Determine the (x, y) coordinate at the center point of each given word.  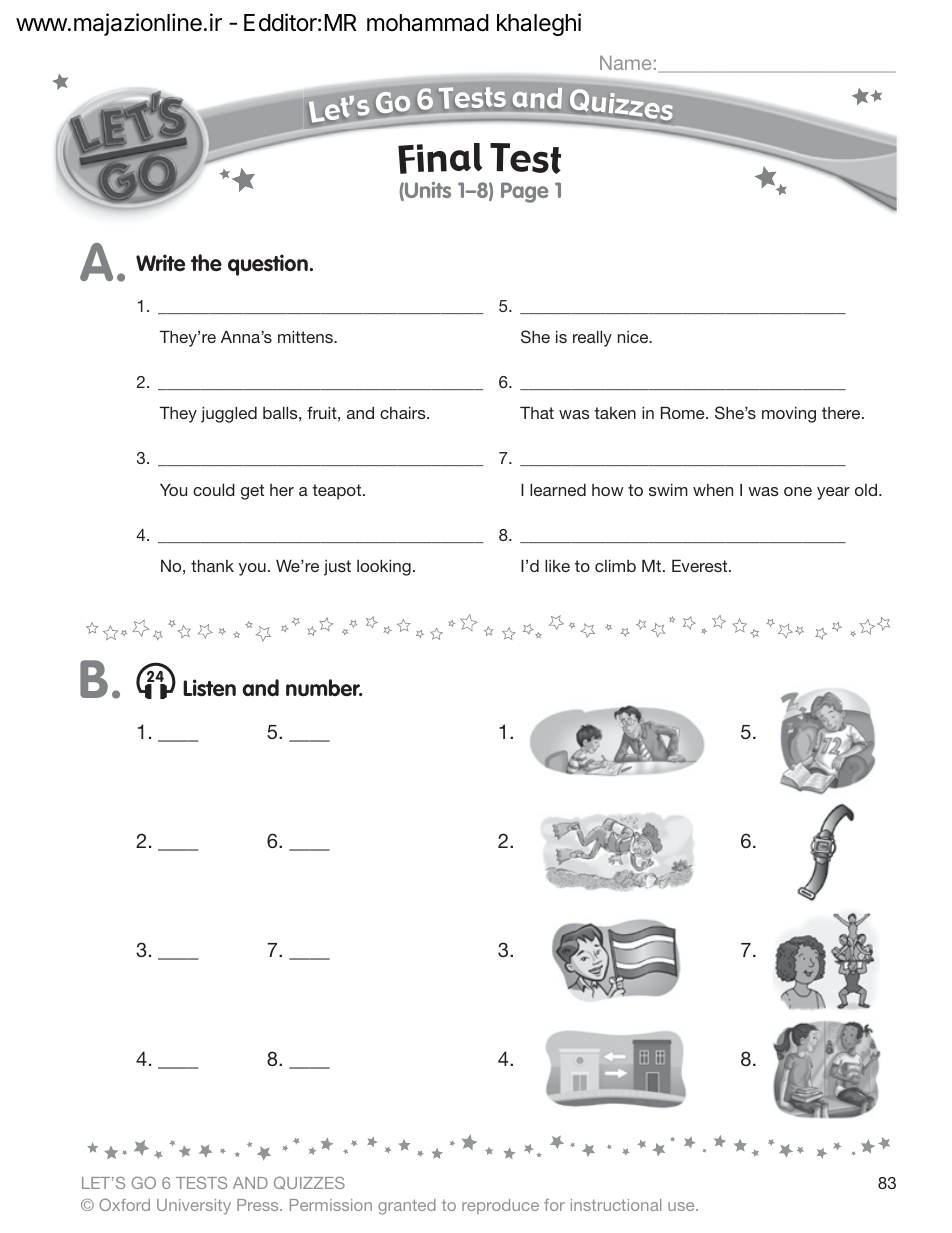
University (194, 1207)
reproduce (500, 1206)
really (592, 338)
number (324, 688)
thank (212, 565)
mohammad (428, 23)
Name (625, 63)
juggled (229, 414)
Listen (209, 688)
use (682, 1206)
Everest (701, 565)
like (557, 565)
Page (525, 192)
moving (789, 414)
